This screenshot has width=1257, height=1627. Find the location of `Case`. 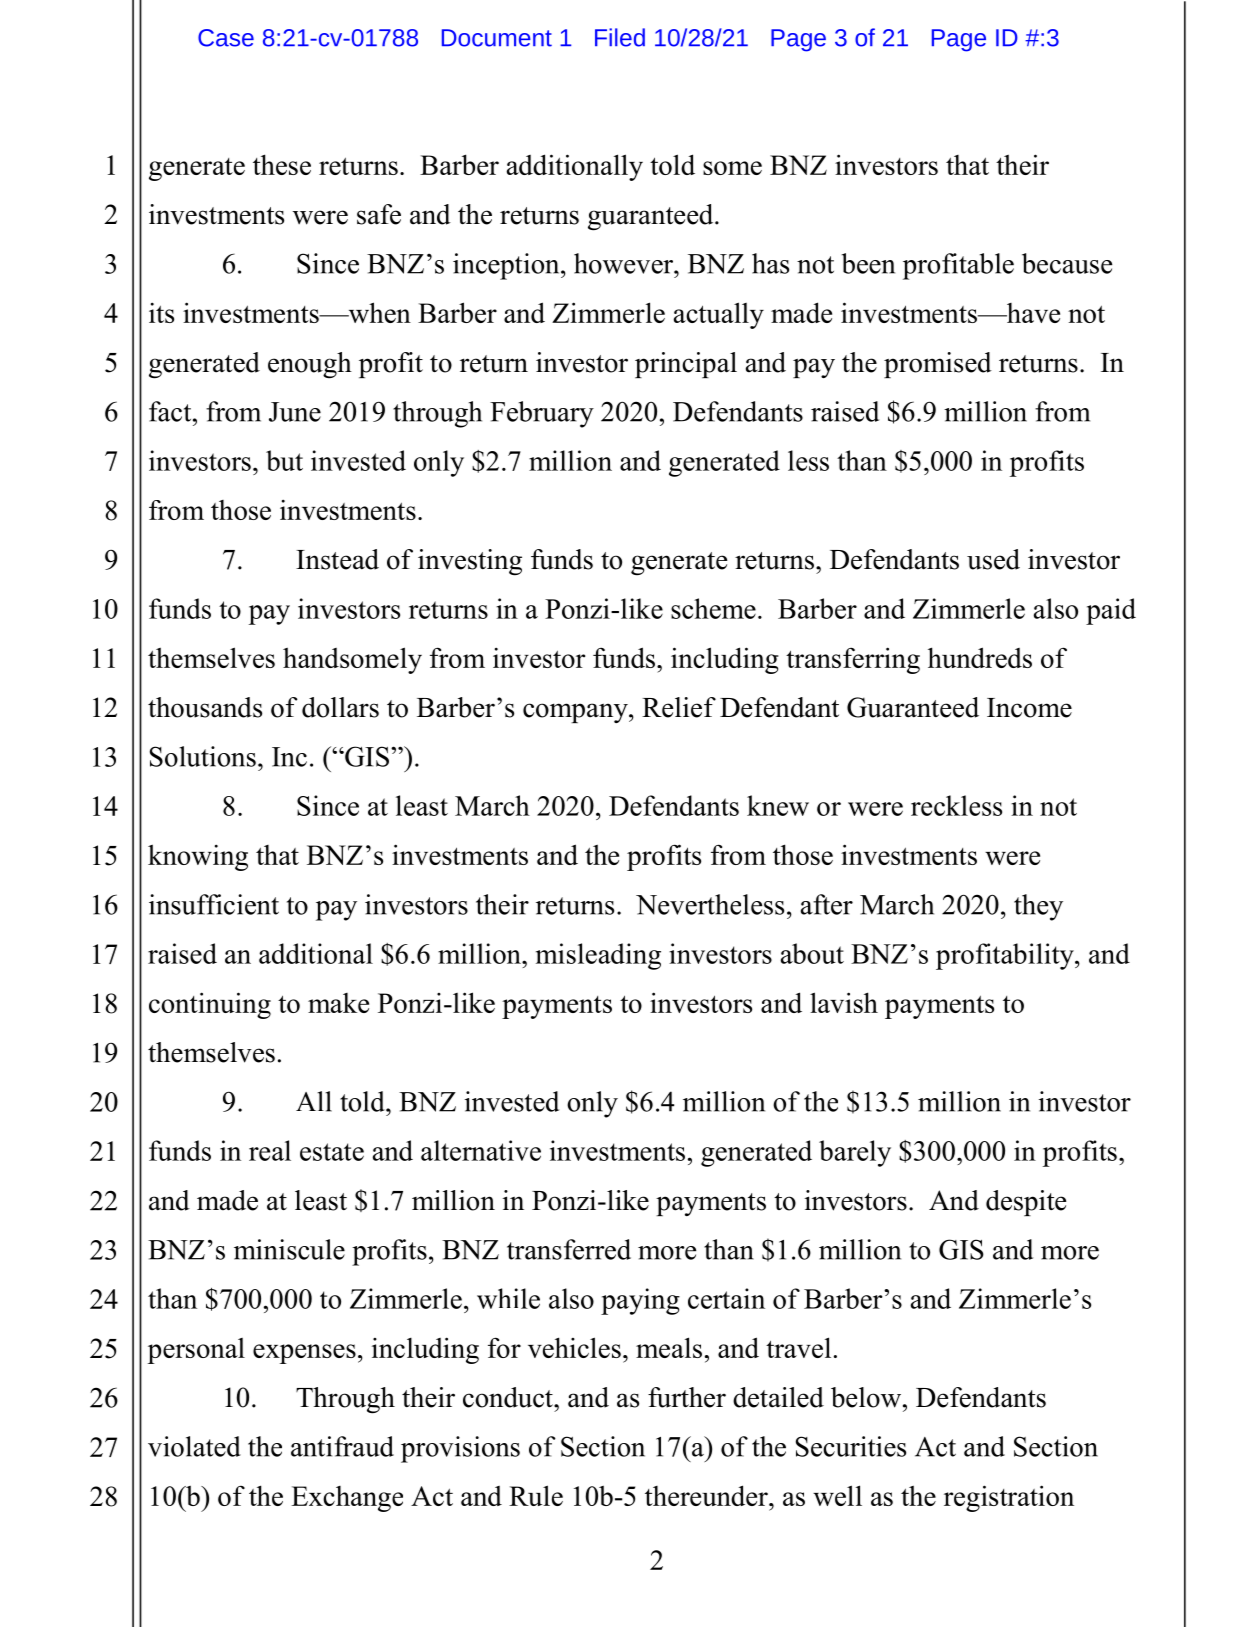

Case is located at coordinates (226, 38).
